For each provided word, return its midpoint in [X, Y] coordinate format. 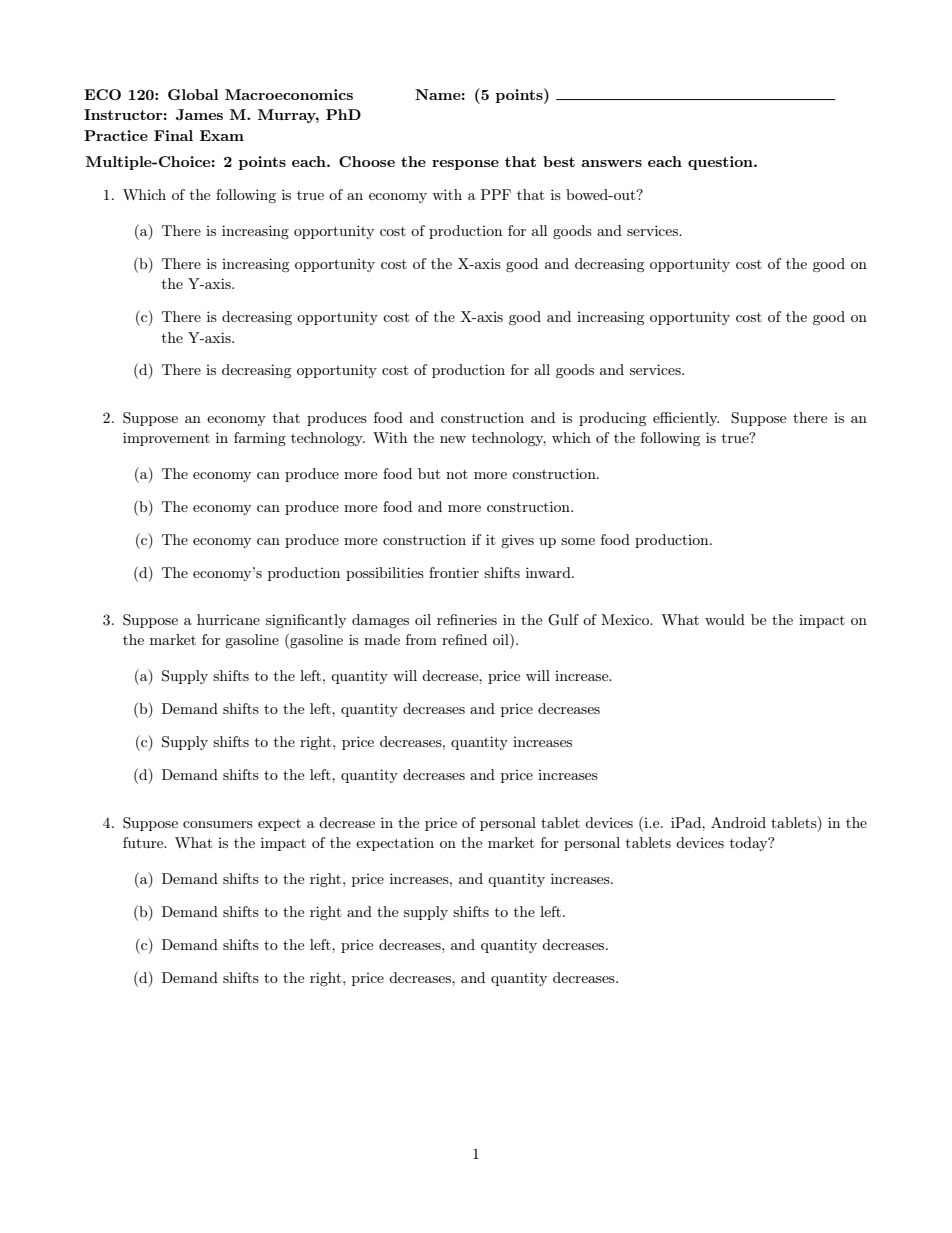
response [465, 165]
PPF [496, 194]
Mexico [626, 619]
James [199, 114]
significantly [306, 621]
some [578, 541]
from [421, 639]
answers [611, 163]
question [721, 163]
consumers [218, 824]
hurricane [228, 619]
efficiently [686, 419]
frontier [454, 572]
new [453, 439]
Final [173, 135]
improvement [166, 439]
